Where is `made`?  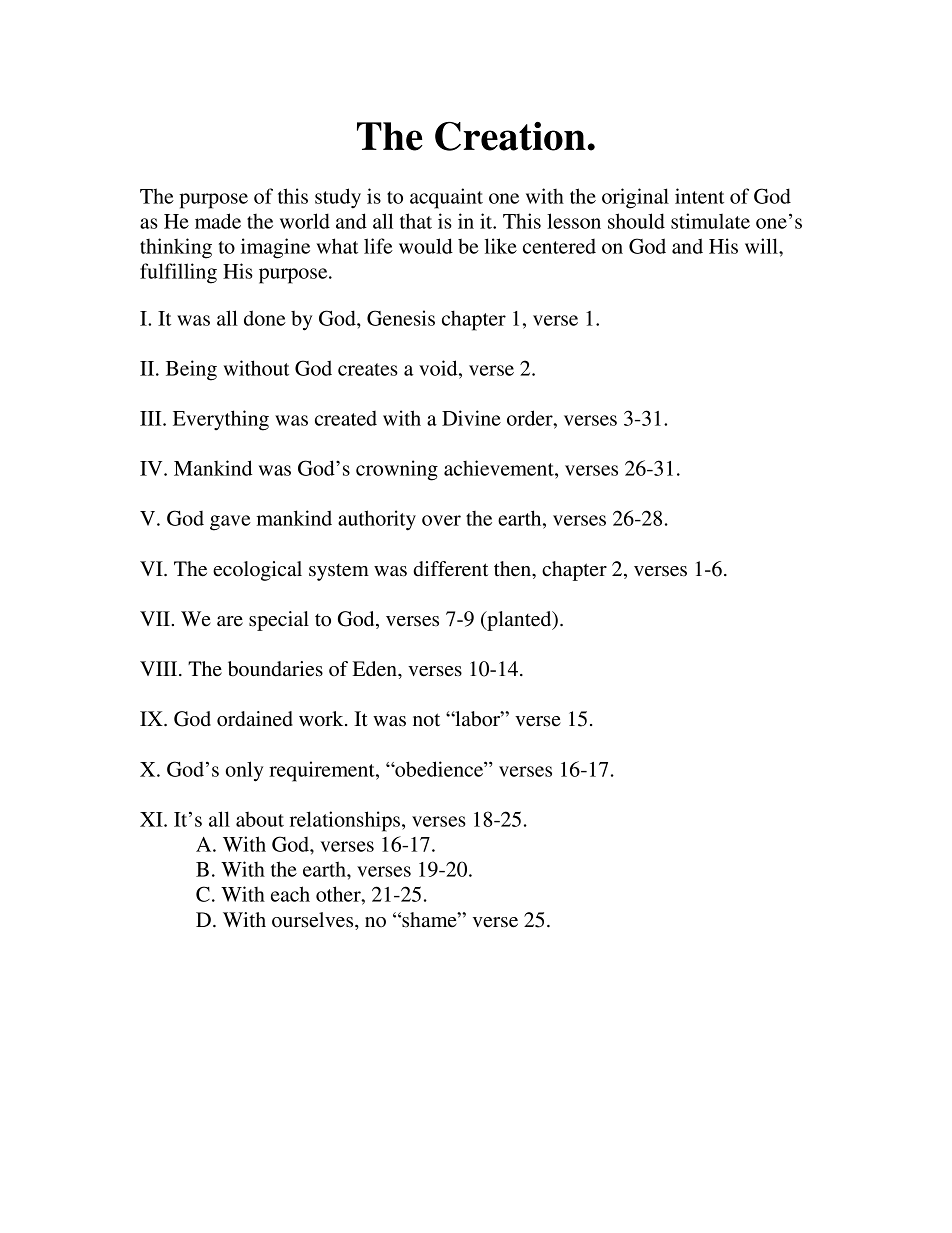 made is located at coordinates (218, 221).
